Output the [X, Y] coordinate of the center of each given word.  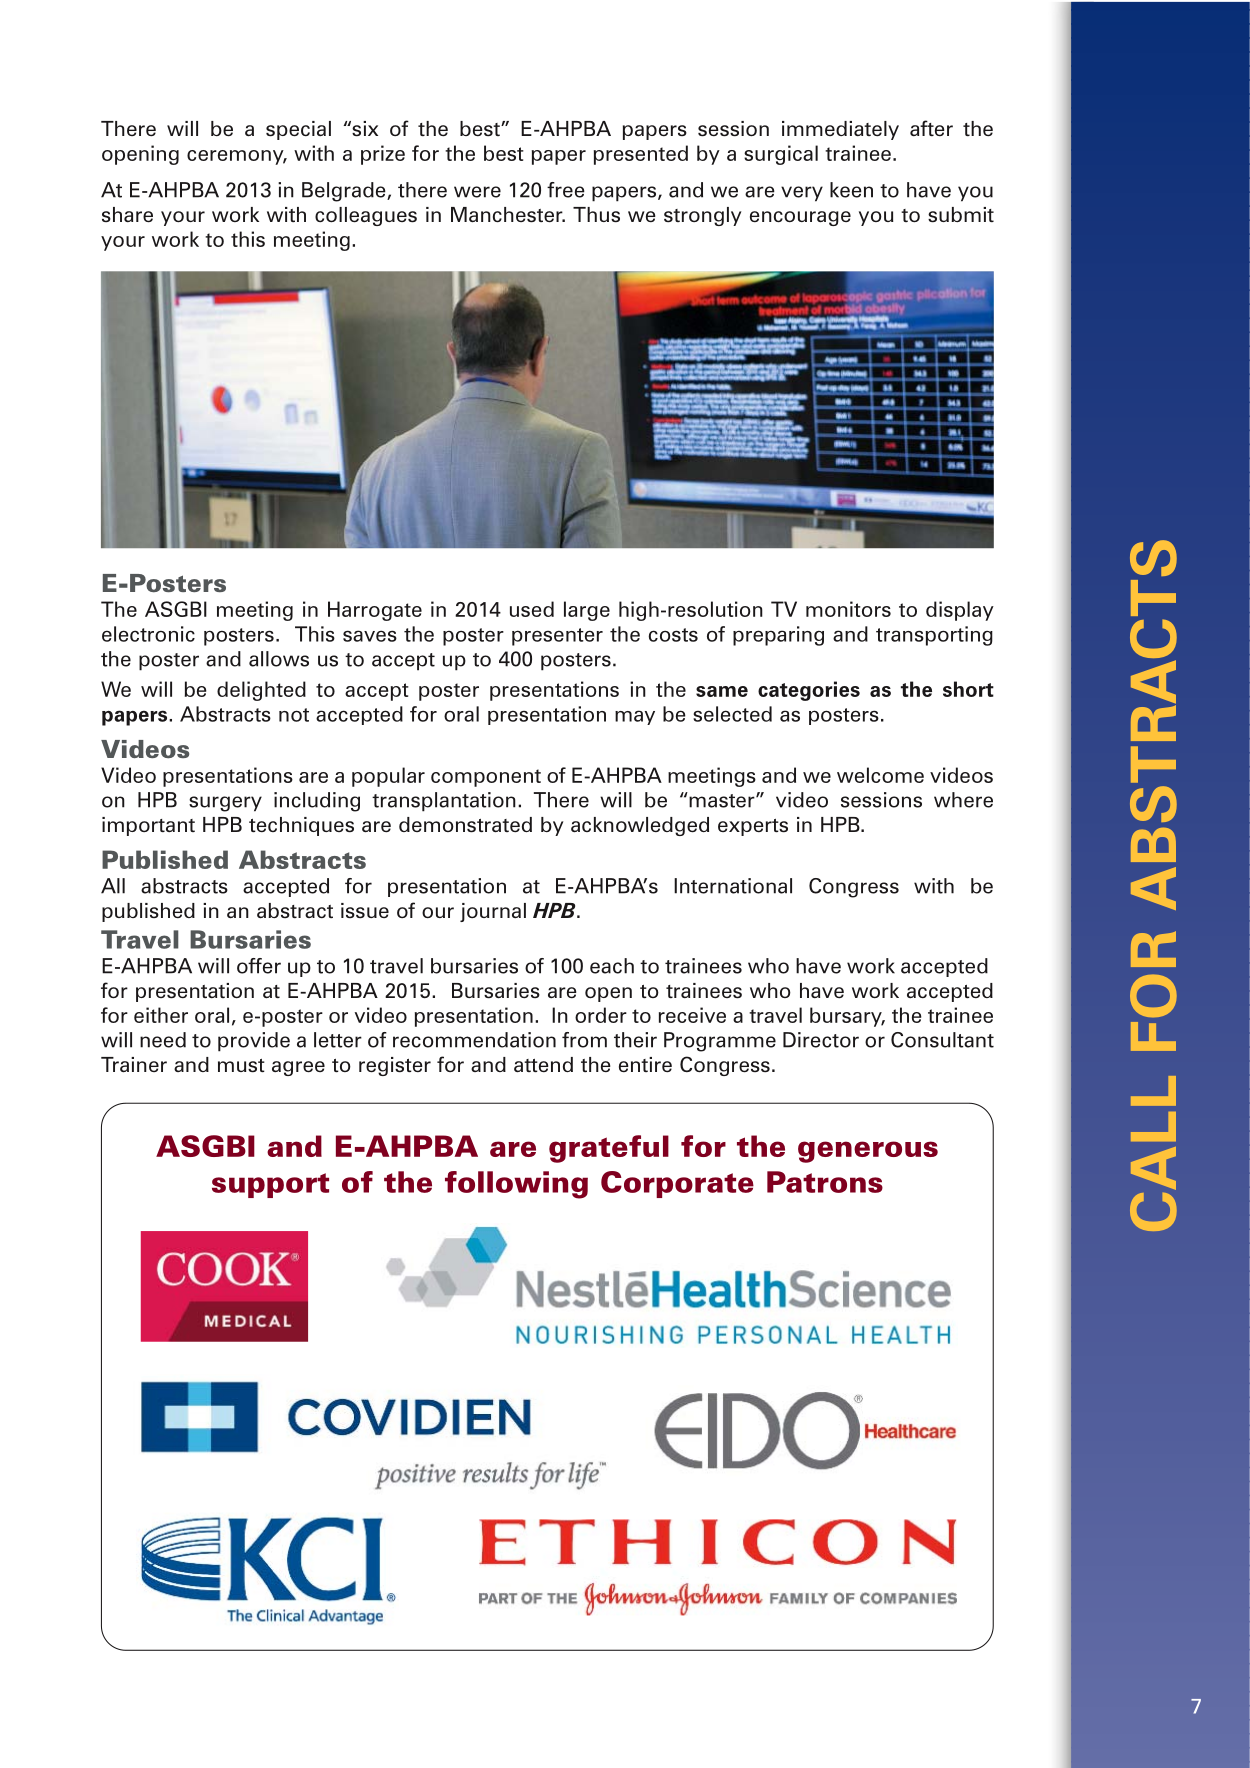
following [516, 1185]
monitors [848, 609]
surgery [225, 804]
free [566, 190]
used [532, 609]
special [298, 130]
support [270, 1185]
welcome [880, 775]
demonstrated [465, 825]
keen [851, 190]
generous [868, 1152]
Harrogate [375, 611]
